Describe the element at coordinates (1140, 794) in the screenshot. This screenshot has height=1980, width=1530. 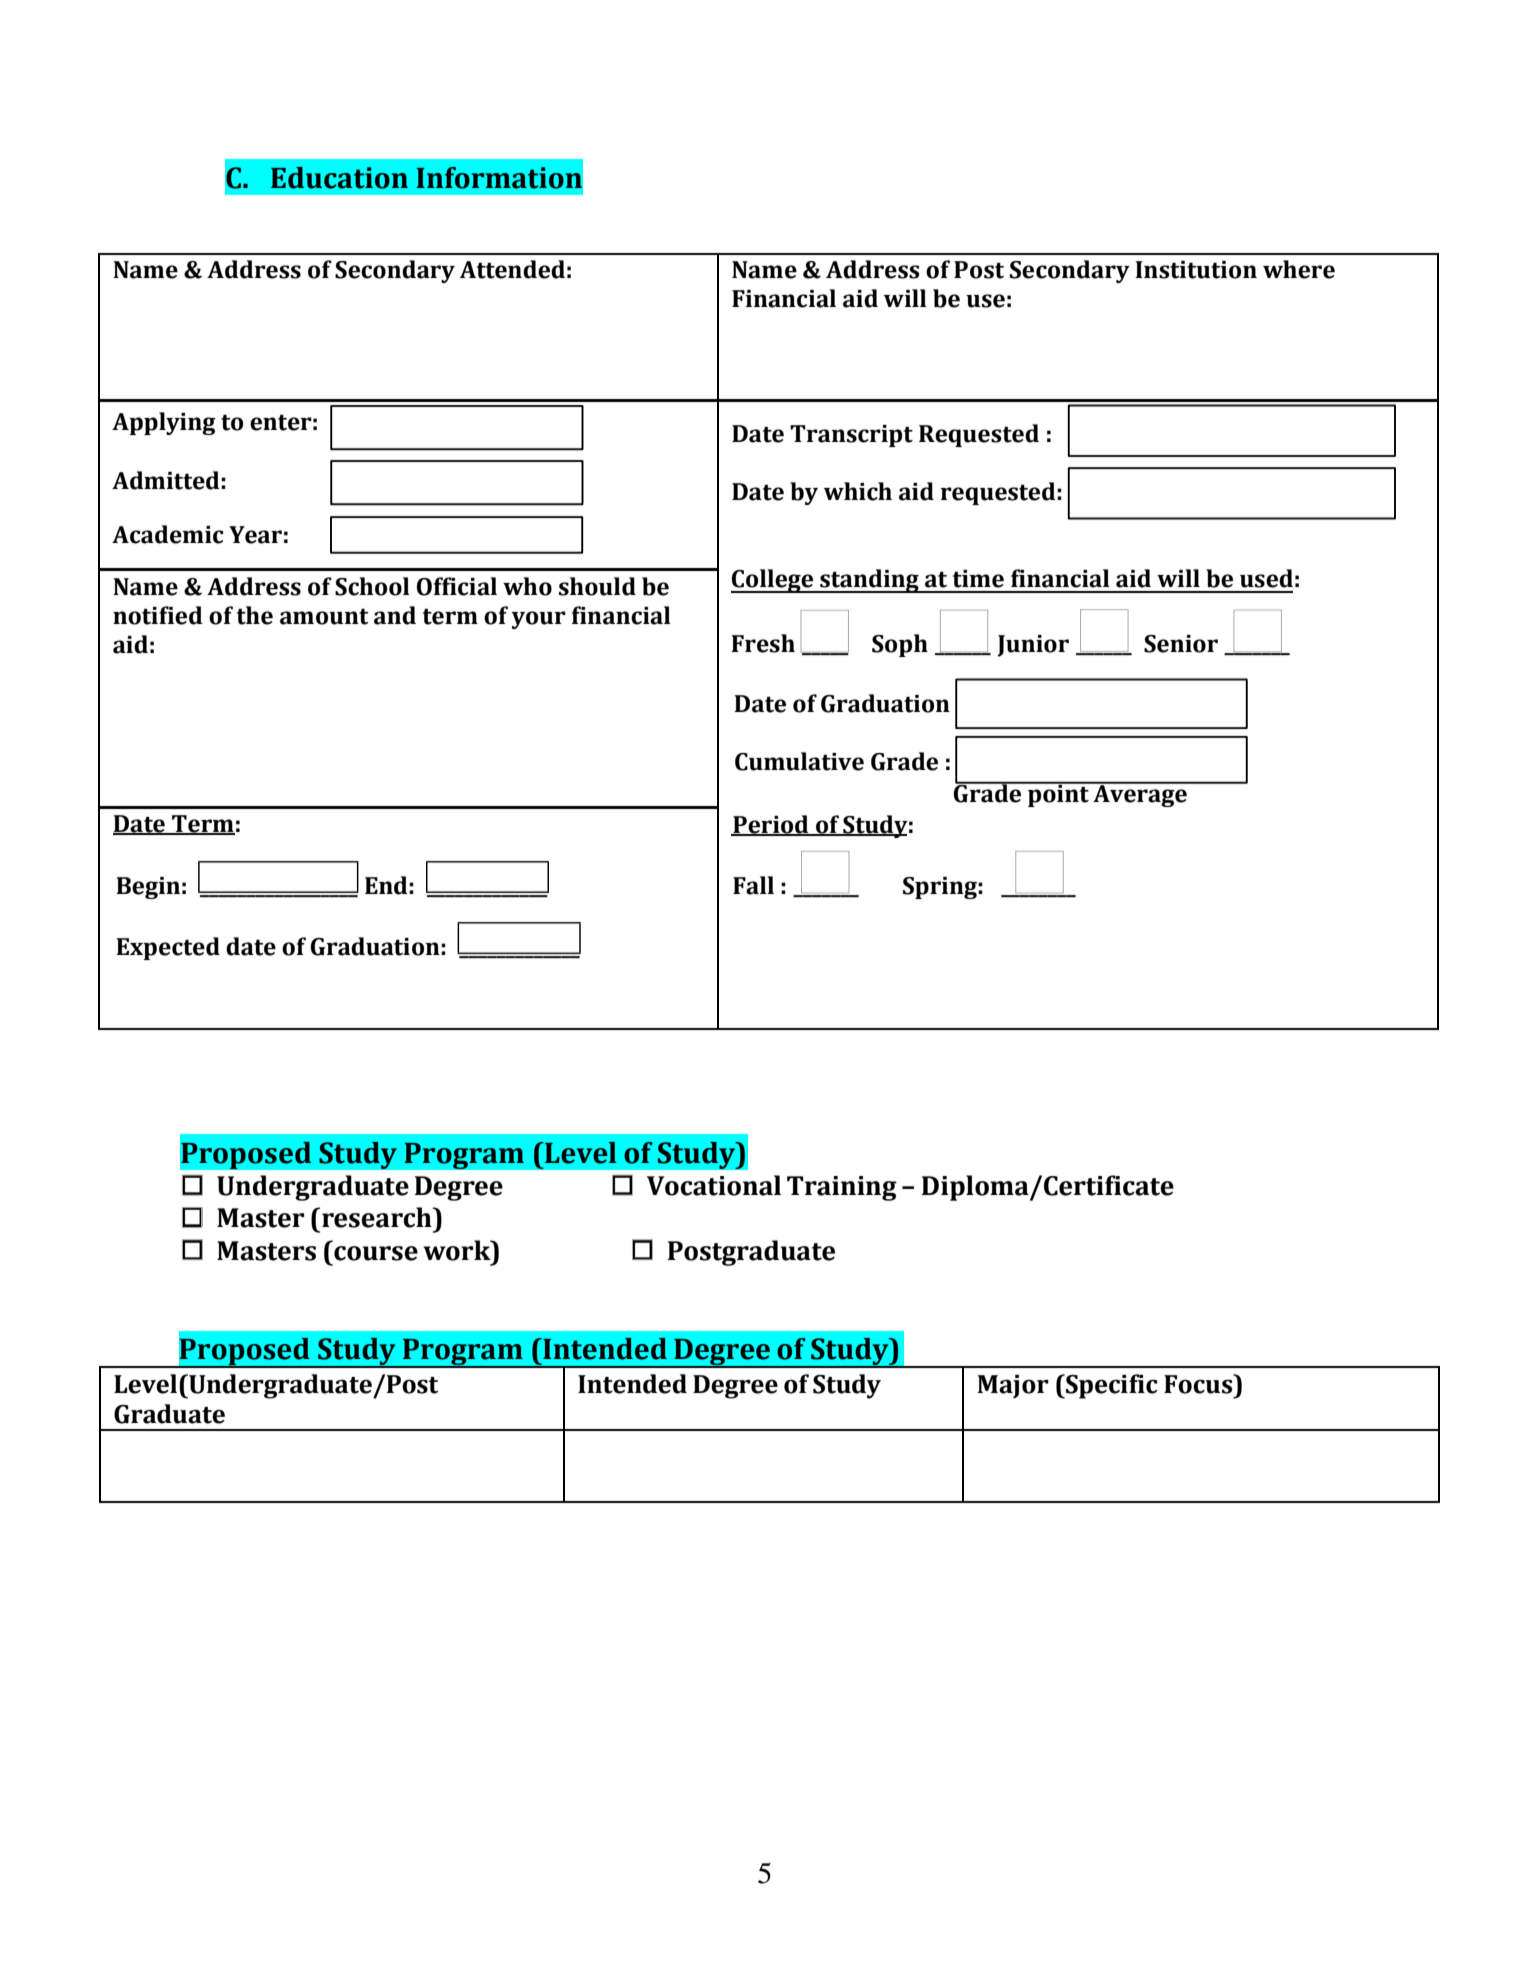
I see `Average` at that location.
